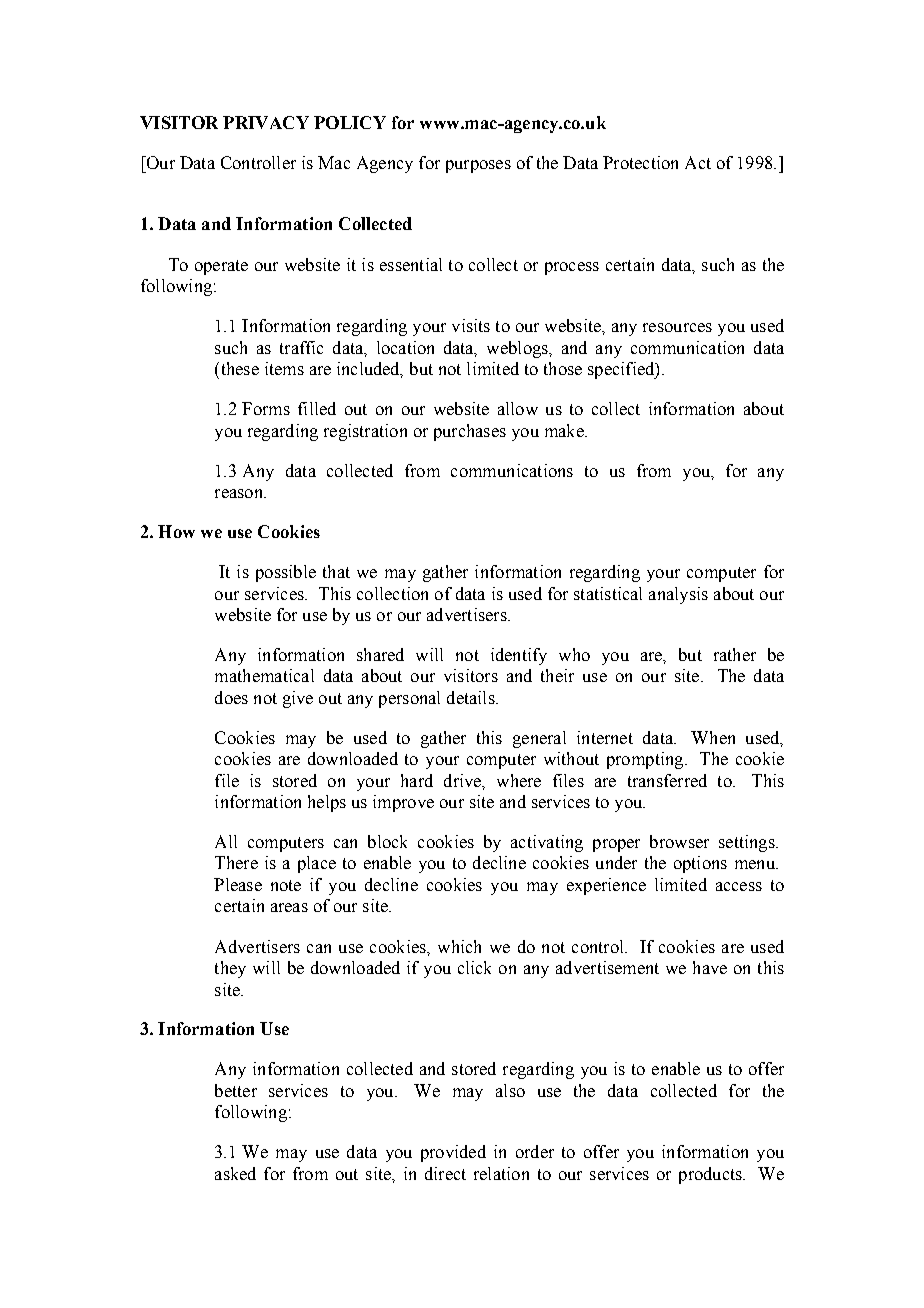 This screenshot has width=924, height=1308. What do you see at coordinates (235, 1173) in the screenshot?
I see `asked` at bounding box center [235, 1173].
